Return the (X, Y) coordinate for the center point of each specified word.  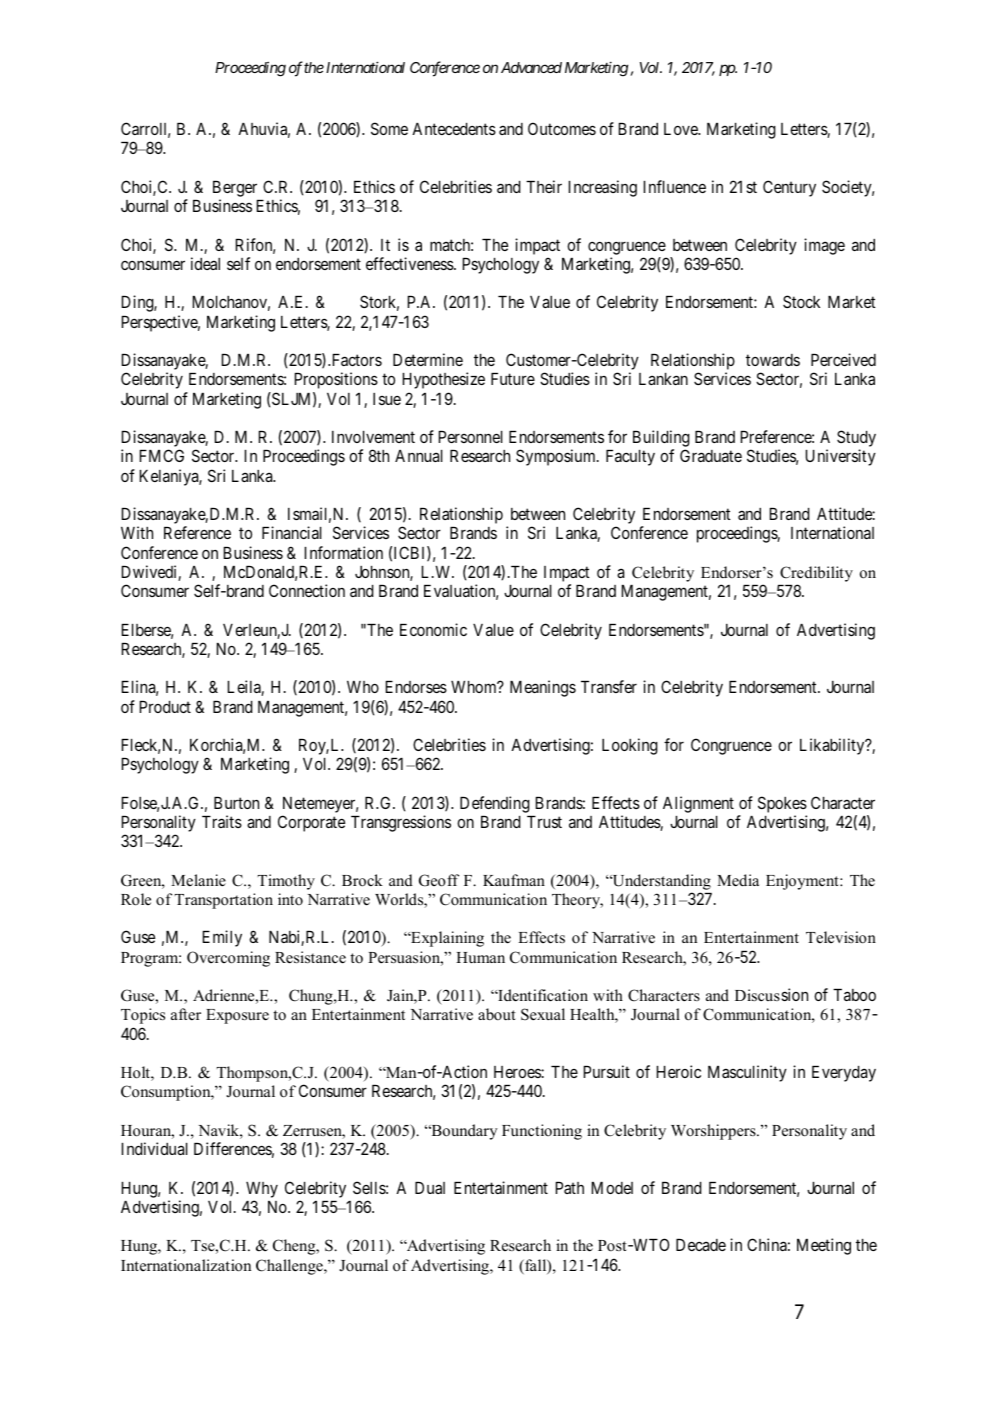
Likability (833, 746)
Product (165, 707)
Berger (235, 189)
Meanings (543, 688)
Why (262, 1190)
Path (570, 1188)
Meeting (824, 1246)
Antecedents (454, 129)
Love (682, 129)
